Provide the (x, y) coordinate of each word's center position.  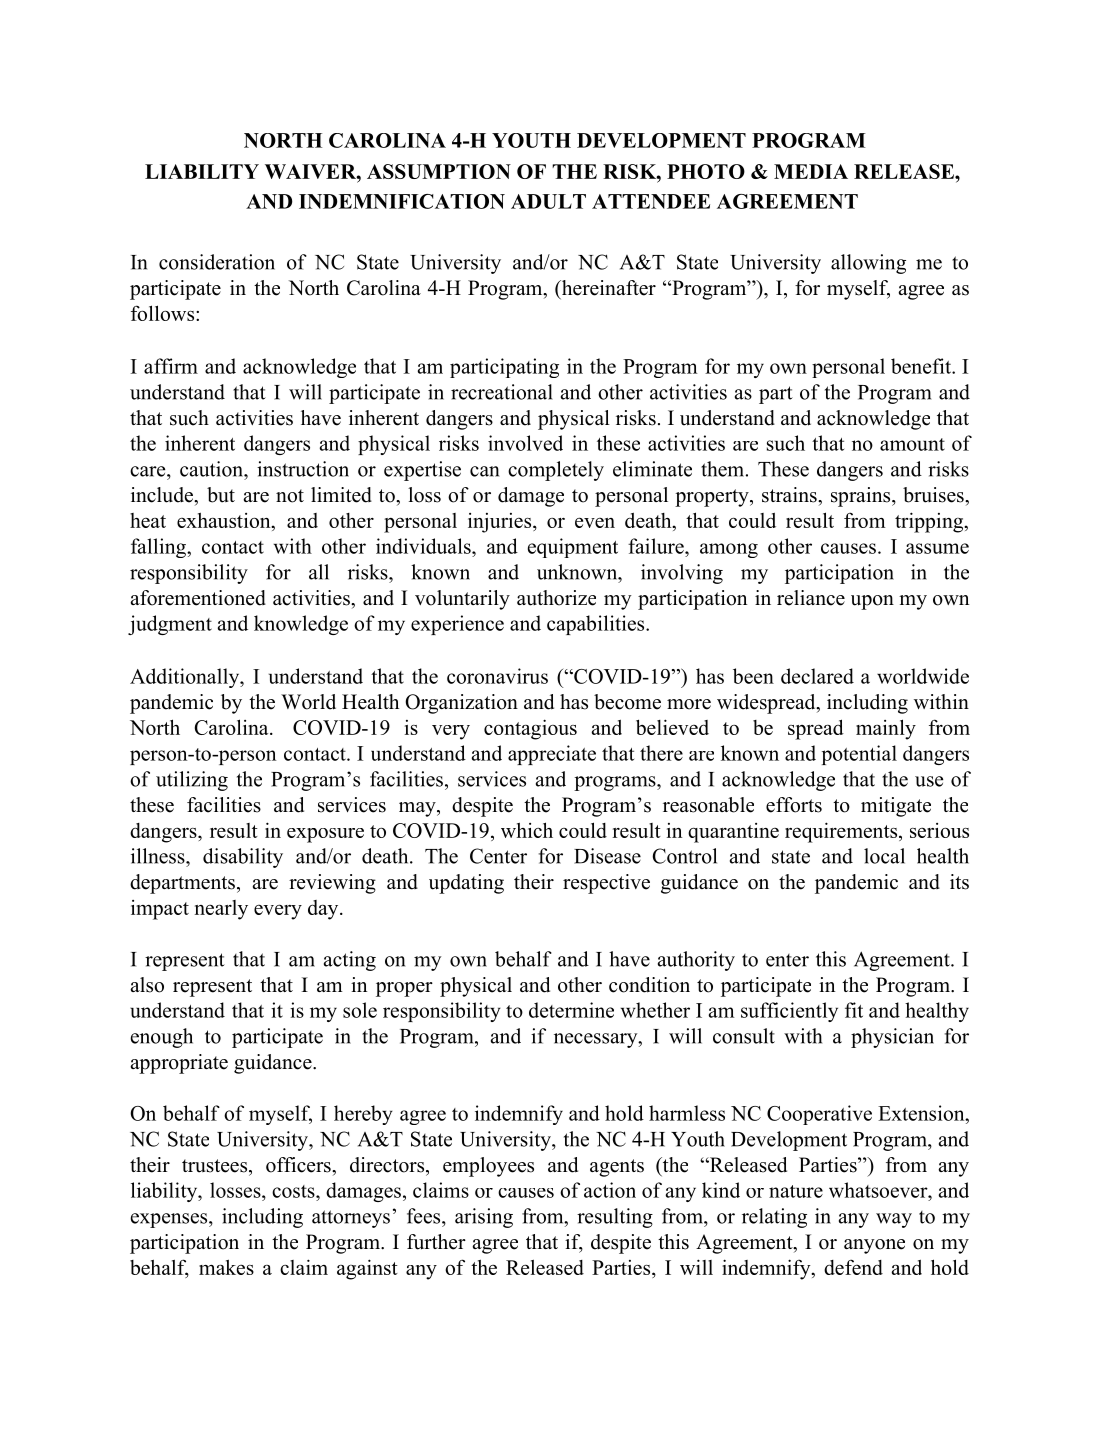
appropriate (179, 1064)
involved (525, 443)
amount (912, 444)
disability (243, 858)
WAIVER (311, 171)
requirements (841, 832)
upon (872, 602)
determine (571, 1010)
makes (226, 1267)
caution (212, 469)
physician (892, 1038)
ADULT (548, 201)
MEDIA (811, 171)
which (527, 830)
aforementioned (198, 598)
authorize (556, 598)
